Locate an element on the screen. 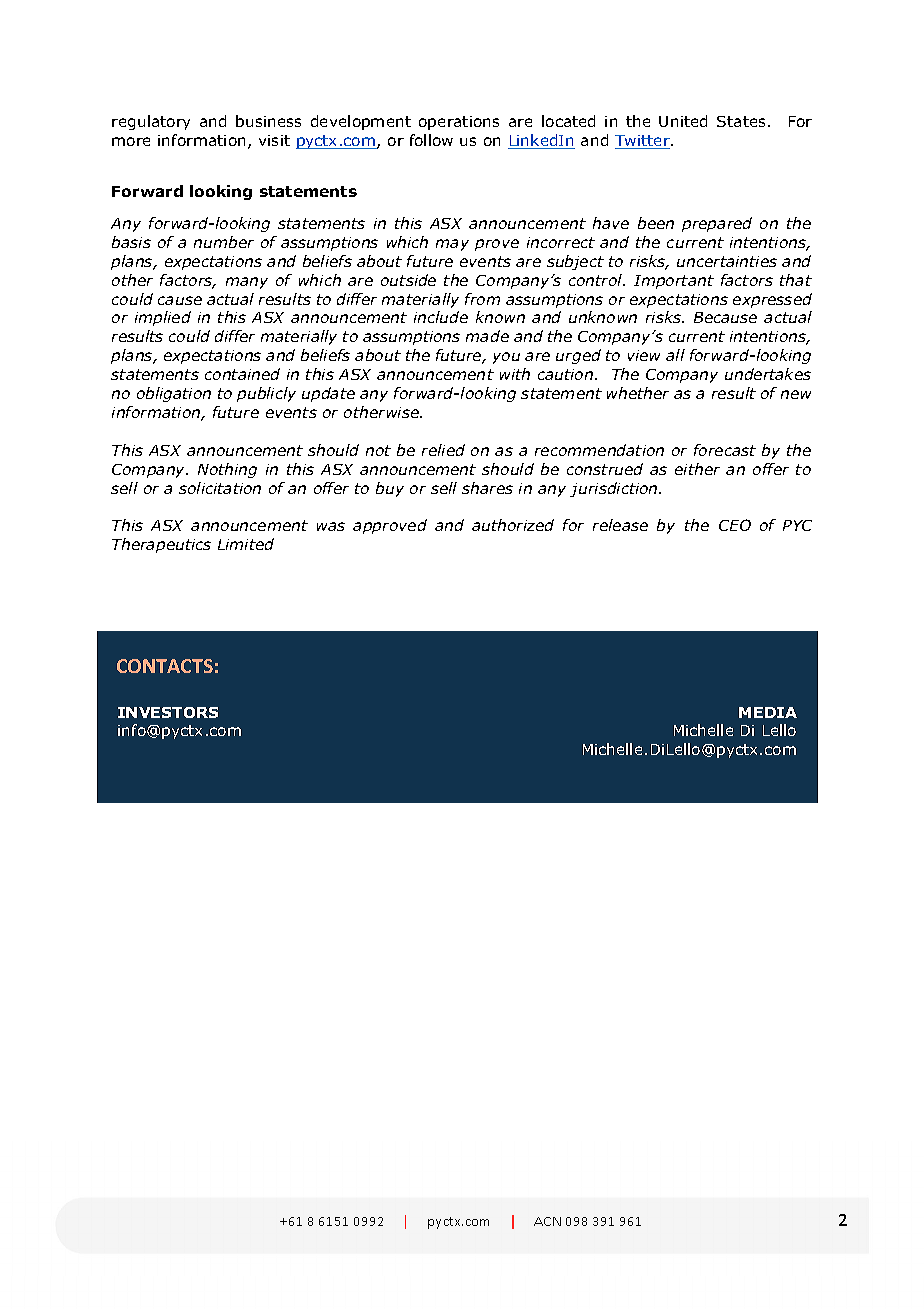 The width and height of the screenshot is (924, 1309). authorized is located at coordinates (513, 525).
